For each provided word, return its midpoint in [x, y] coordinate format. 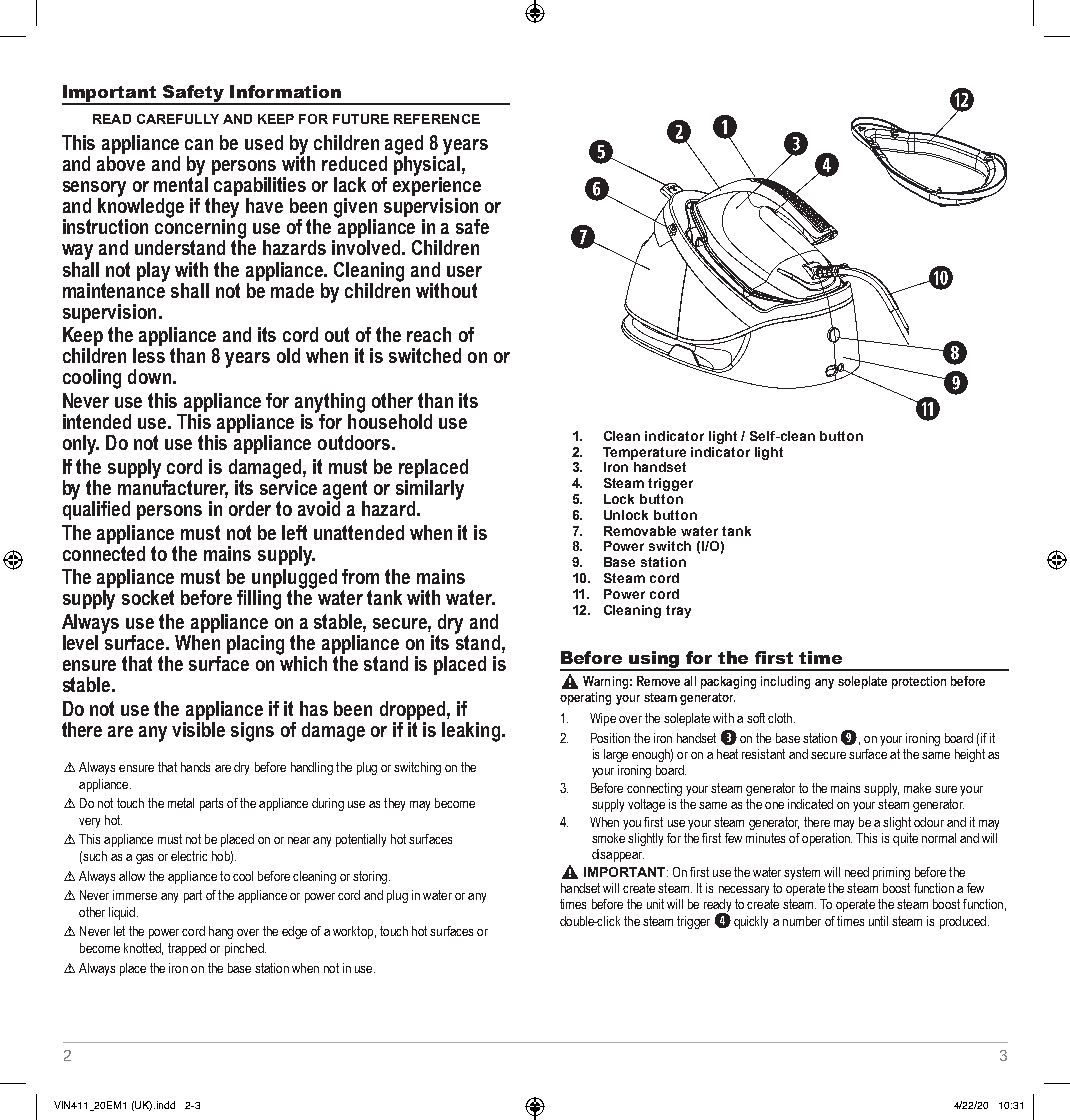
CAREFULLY [178, 119]
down [149, 376]
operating [585, 698]
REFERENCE [437, 119]
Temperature [644, 453]
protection [919, 682]
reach [429, 334]
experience [437, 187]
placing [255, 645]
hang [221, 932]
